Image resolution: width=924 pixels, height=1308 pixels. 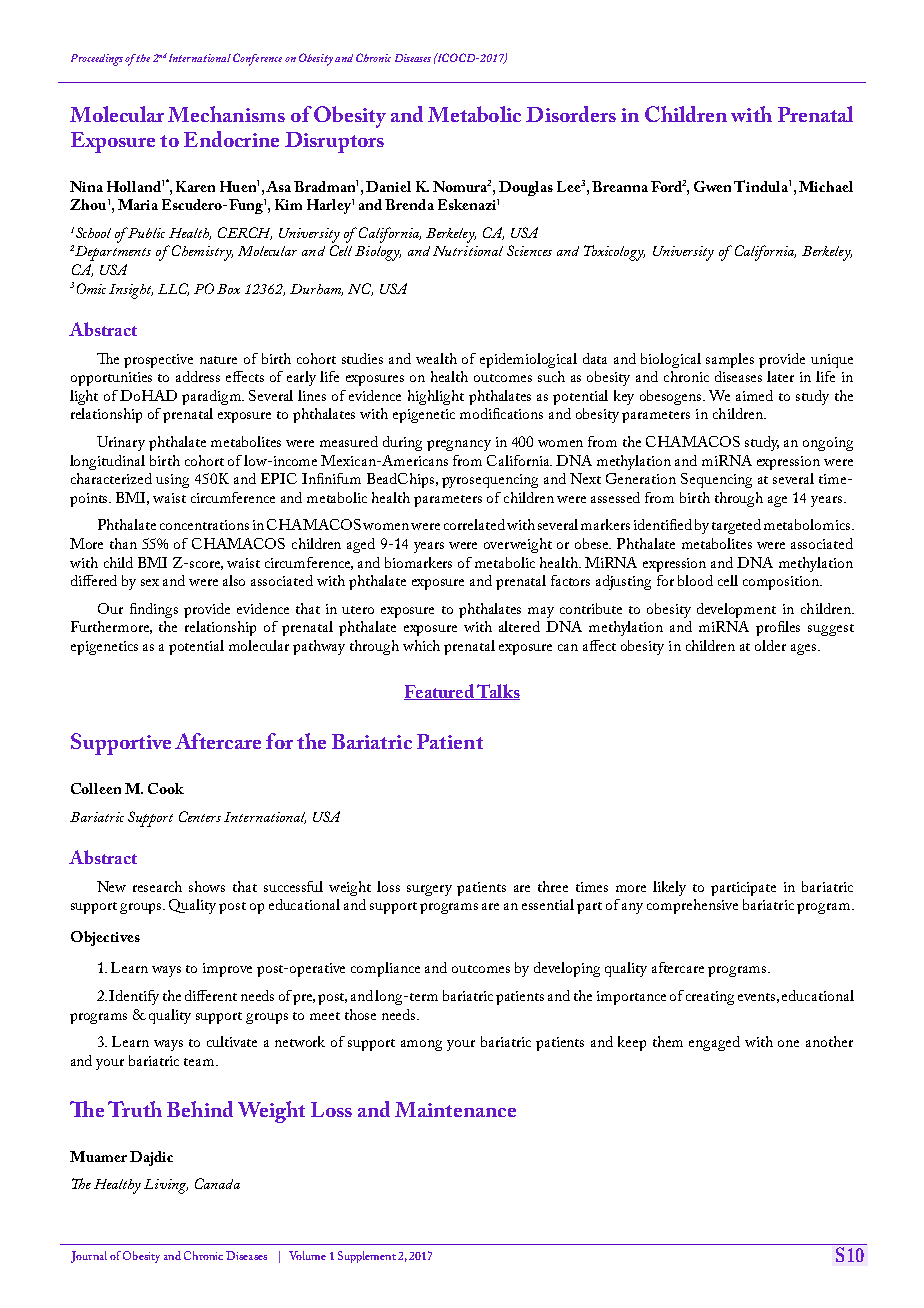 I want to click on targeted, so click(x=736, y=526).
